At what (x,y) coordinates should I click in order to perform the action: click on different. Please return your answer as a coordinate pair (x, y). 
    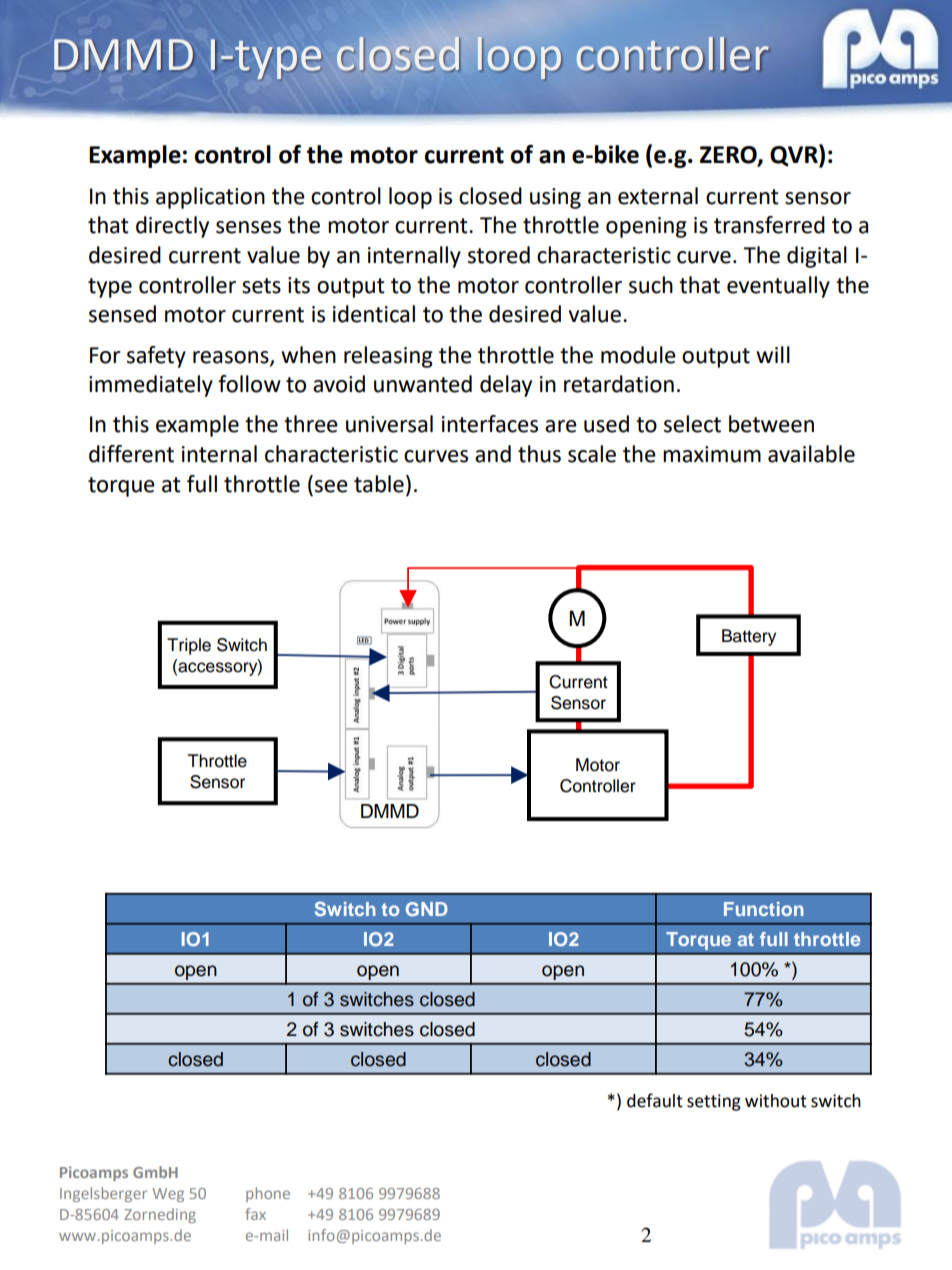
    Looking at the image, I should click on (131, 454).
